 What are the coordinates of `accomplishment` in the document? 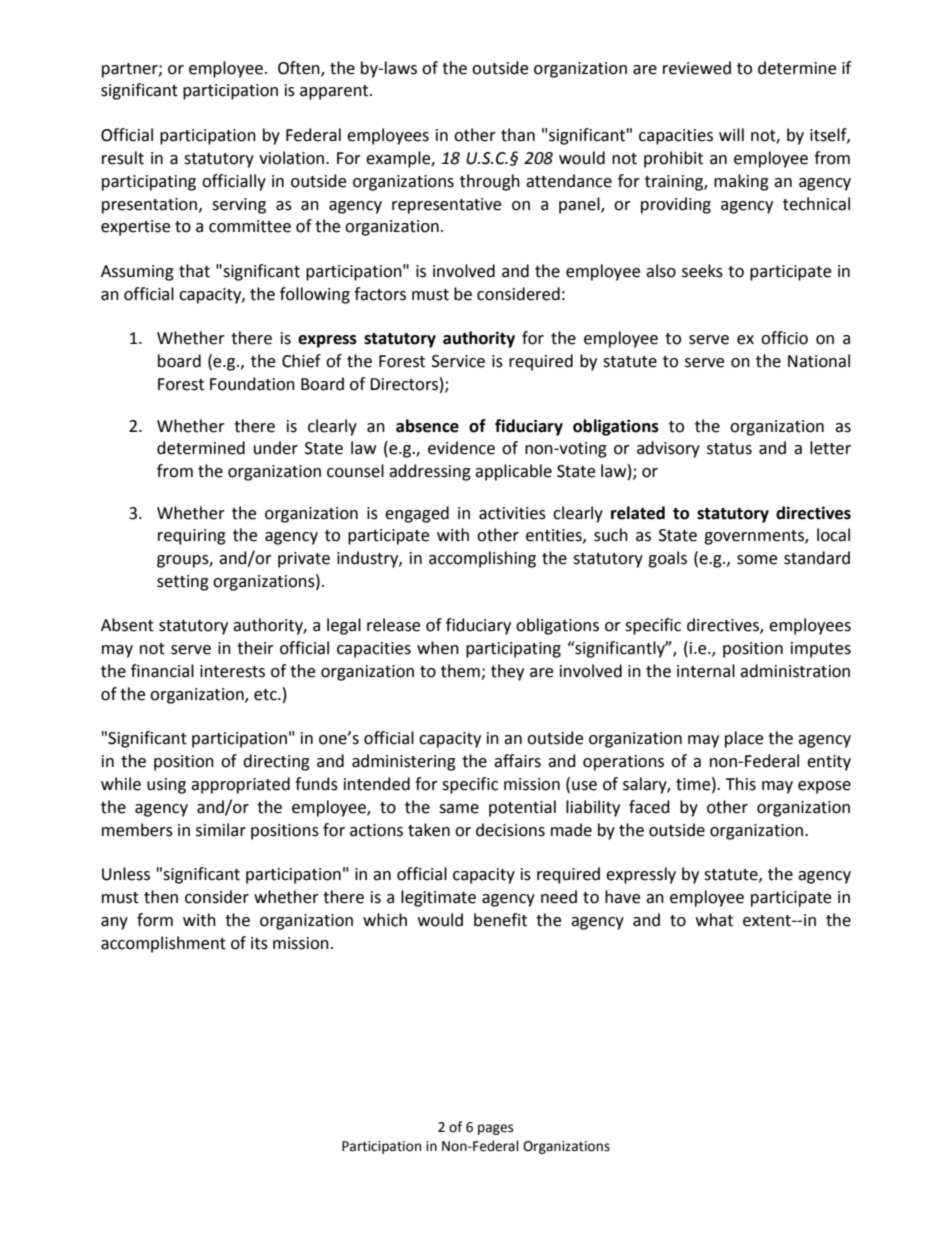 It's located at (163, 944).
